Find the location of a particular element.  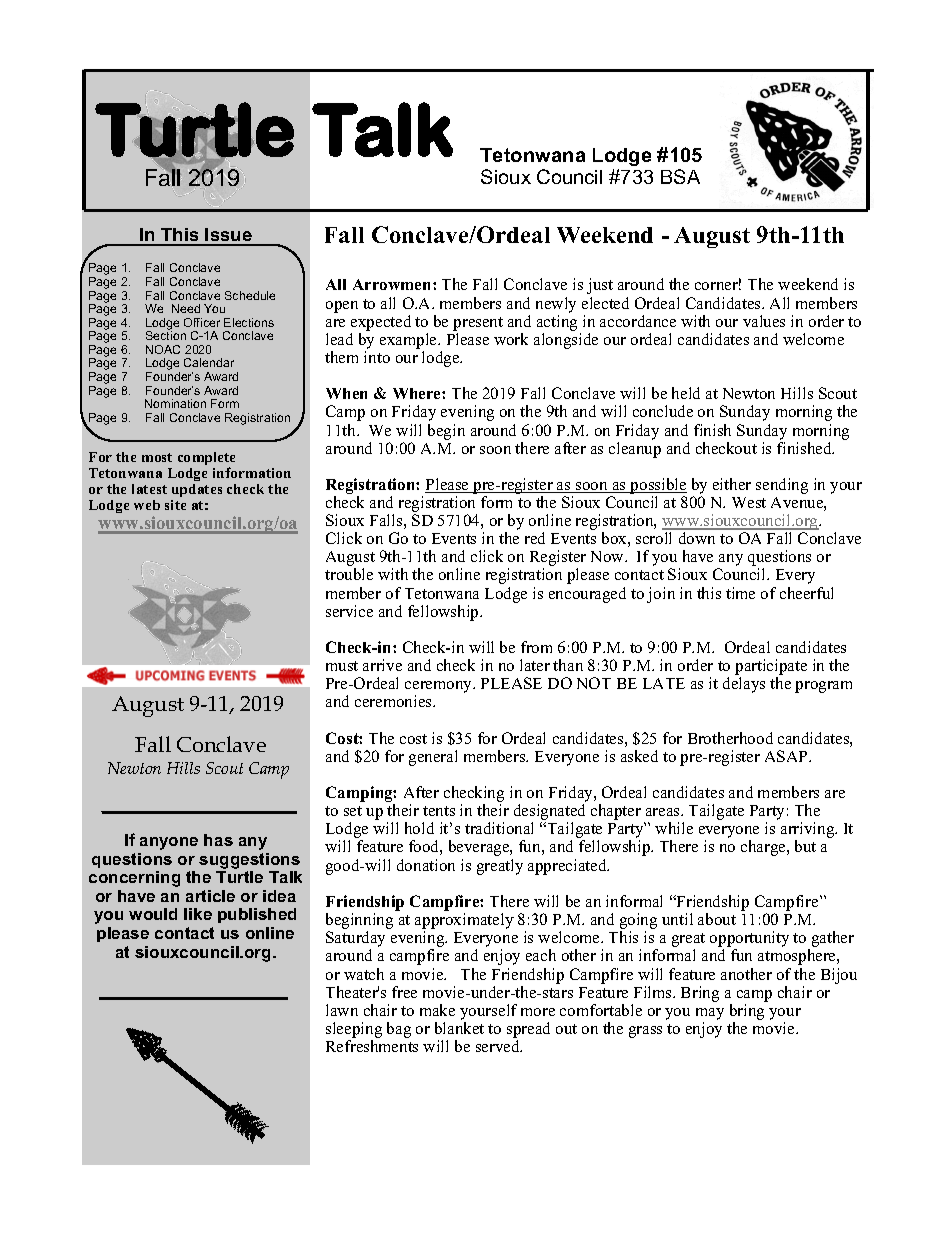

just is located at coordinates (600, 286).
